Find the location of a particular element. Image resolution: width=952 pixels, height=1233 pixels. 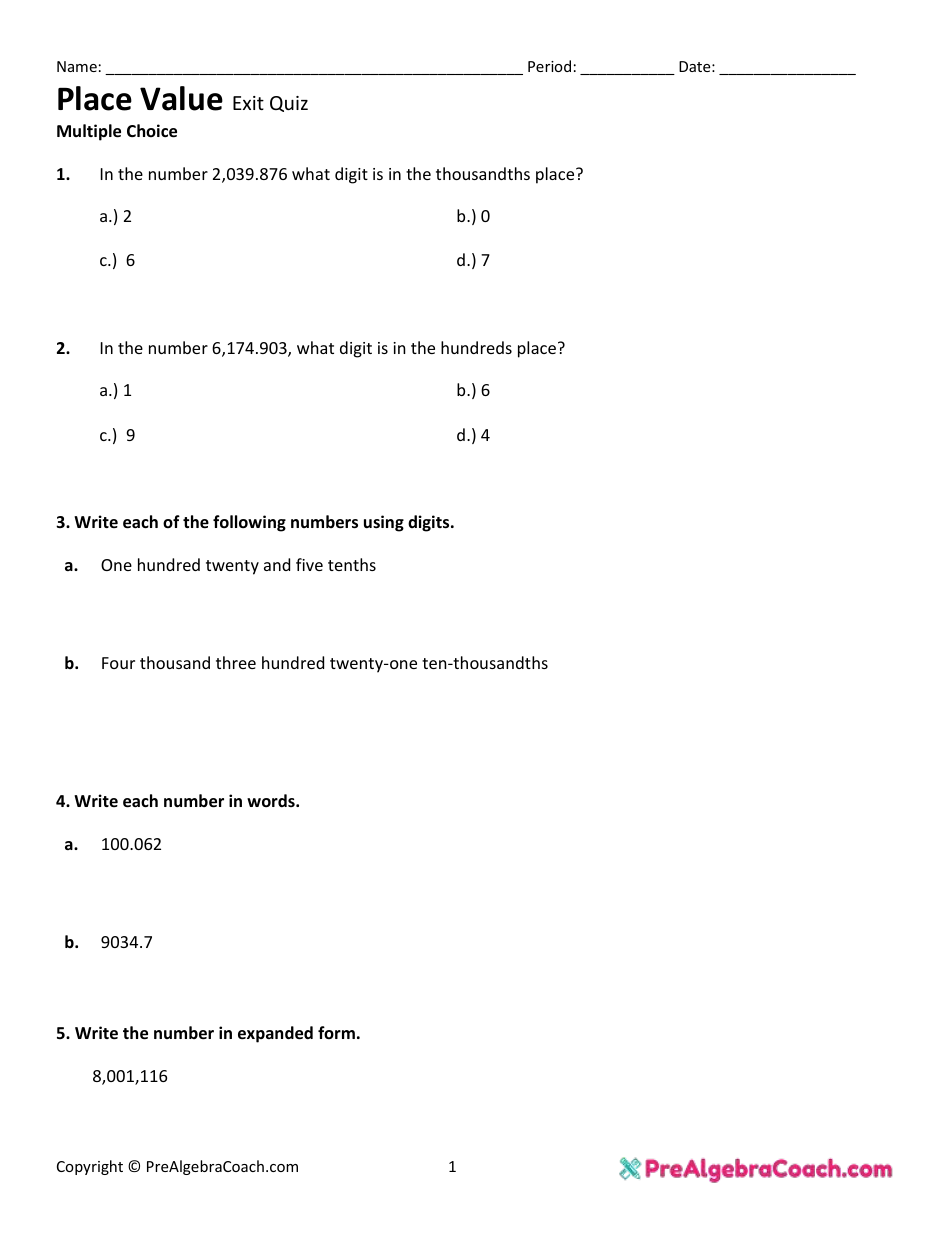

Four is located at coordinates (118, 663).
